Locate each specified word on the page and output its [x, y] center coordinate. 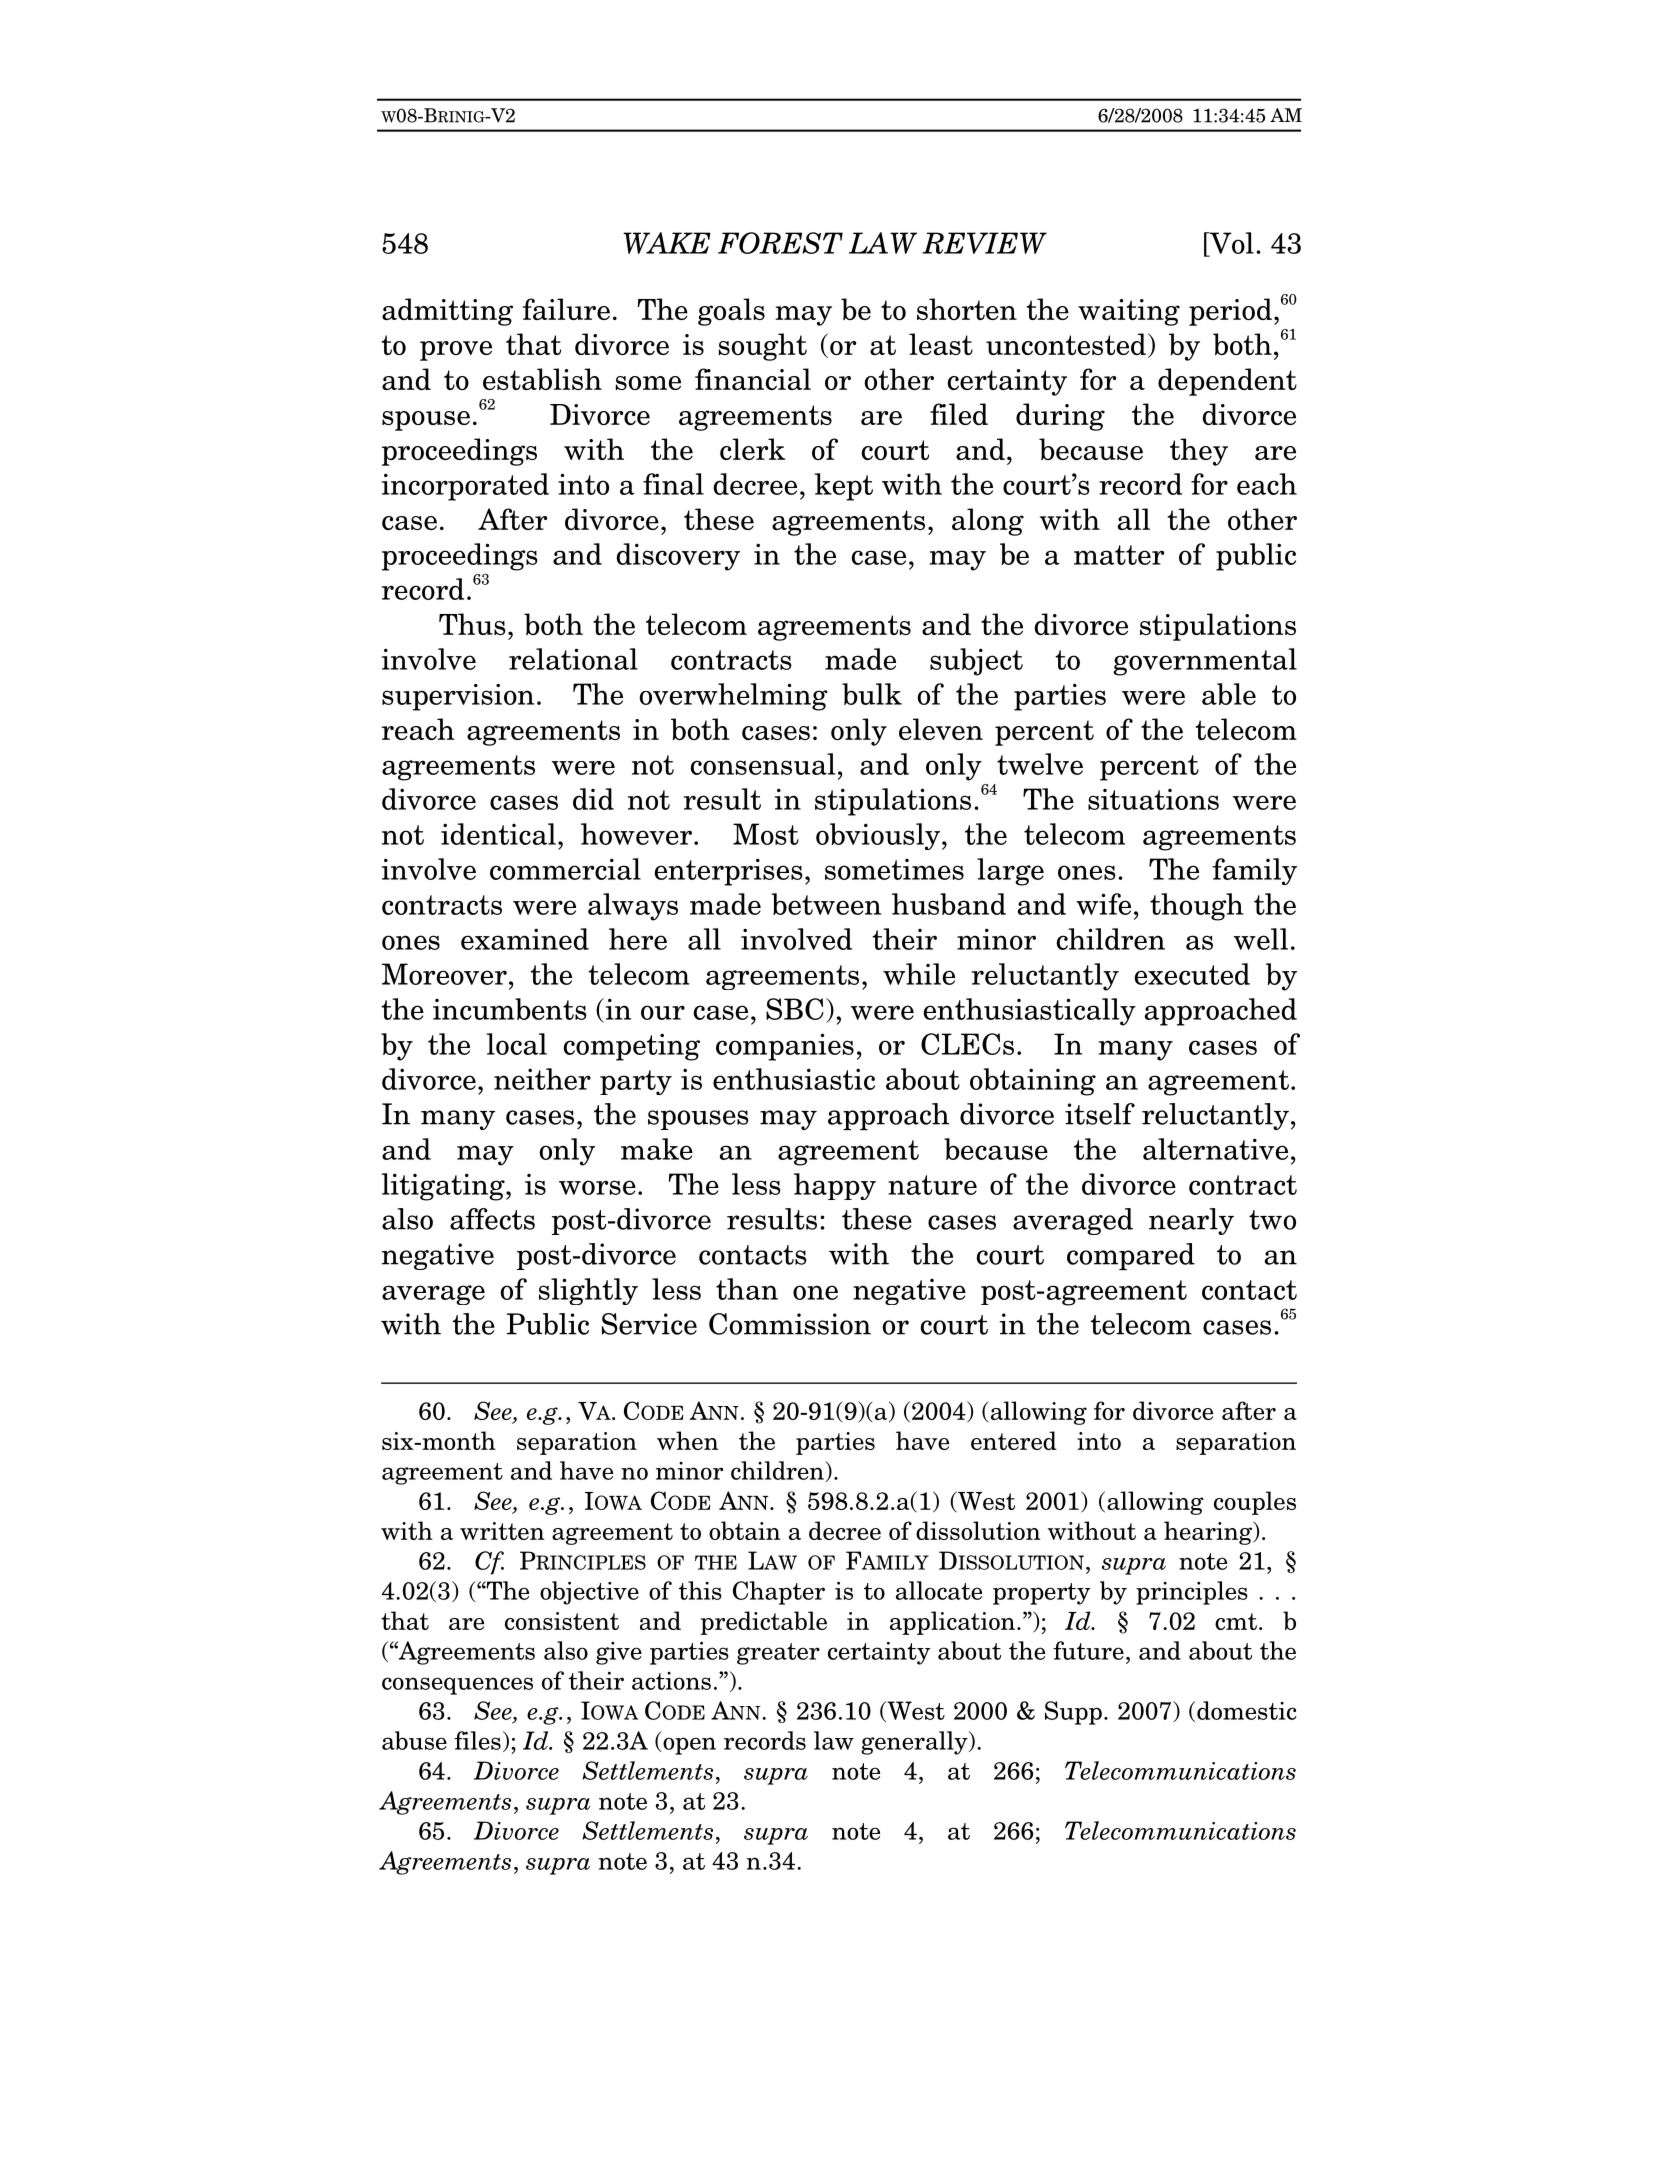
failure [566, 309]
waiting [1129, 312]
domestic [1247, 1710]
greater [778, 1654]
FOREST [780, 243]
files [477, 1740]
